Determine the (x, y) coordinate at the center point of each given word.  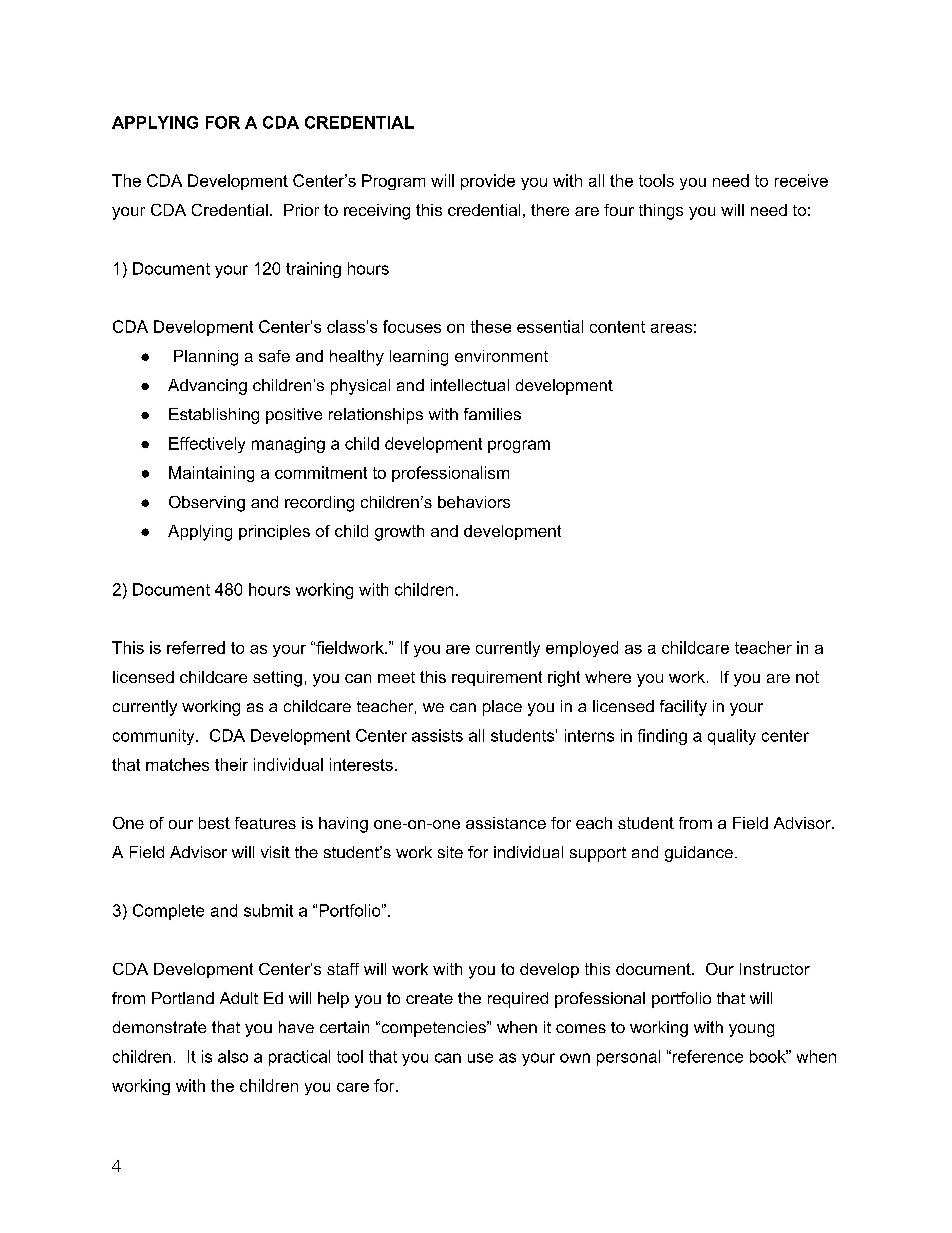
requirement (497, 678)
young (751, 1030)
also (233, 1056)
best (214, 823)
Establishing (214, 416)
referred (196, 647)
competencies (433, 1029)
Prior (301, 210)
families (492, 414)
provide (488, 182)
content (617, 327)
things (661, 212)
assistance (506, 823)
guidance (699, 854)
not (807, 677)
